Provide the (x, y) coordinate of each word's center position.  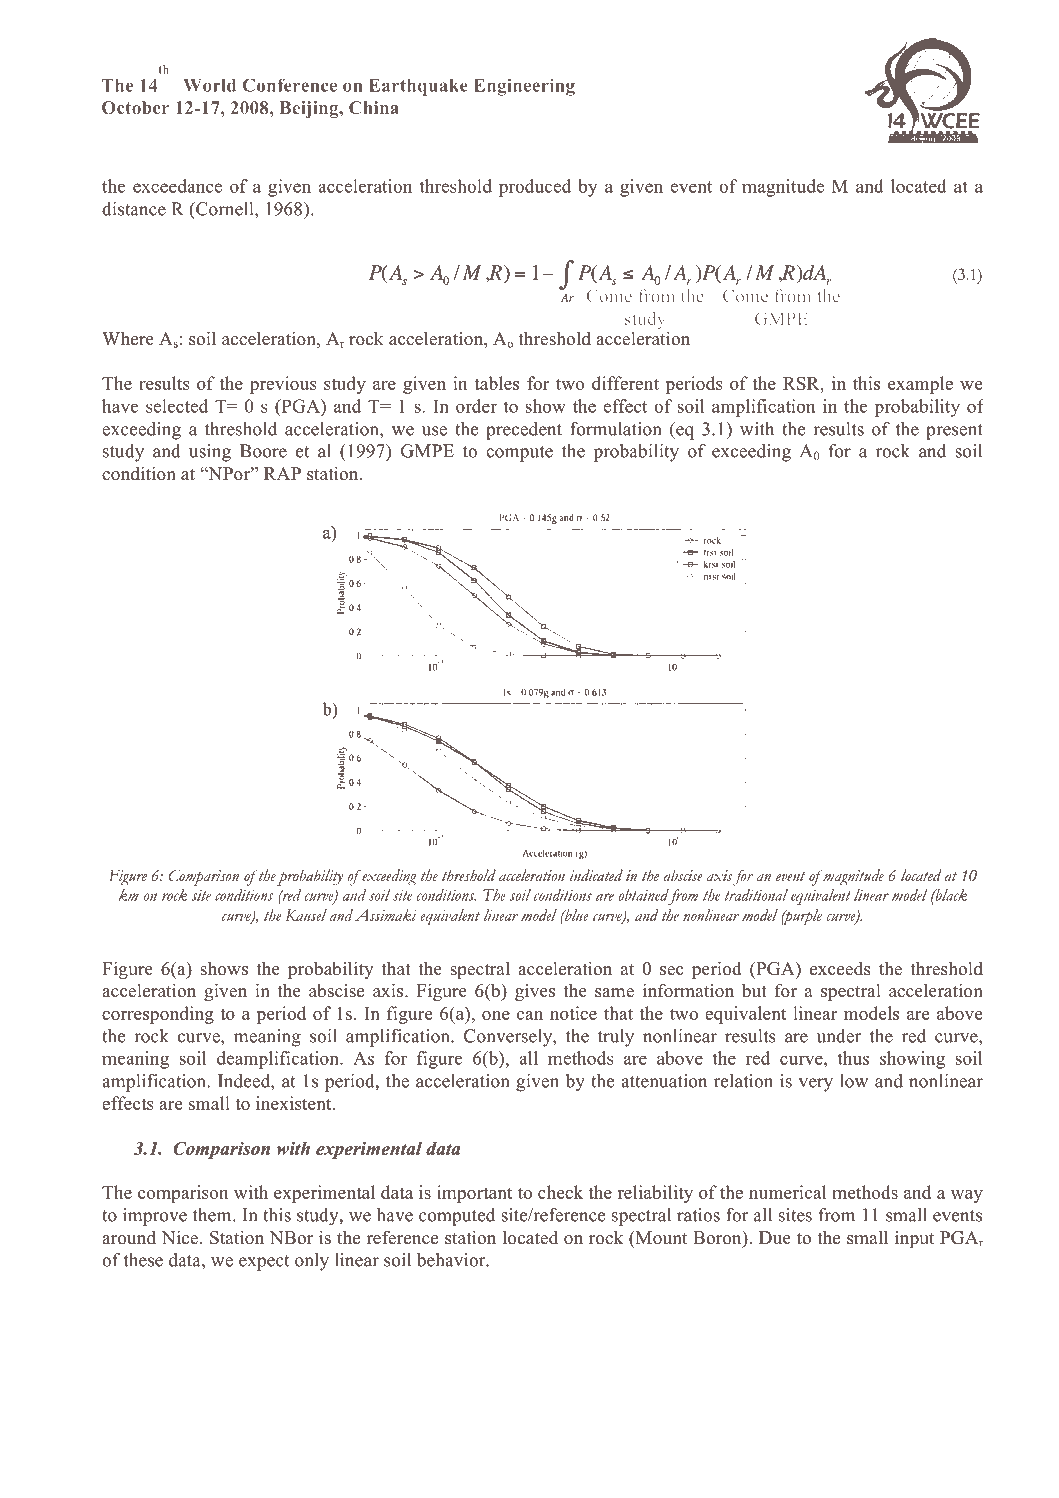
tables (496, 383)
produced (535, 188)
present (954, 432)
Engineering (524, 87)
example (920, 385)
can (530, 1015)
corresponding (158, 1015)
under (839, 1036)
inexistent (295, 1103)
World (209, 85)
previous (283, 385)
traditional (756, 895)
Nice (180, 1237)
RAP (282, 473)
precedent (524, 431)
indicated (596, 875)
